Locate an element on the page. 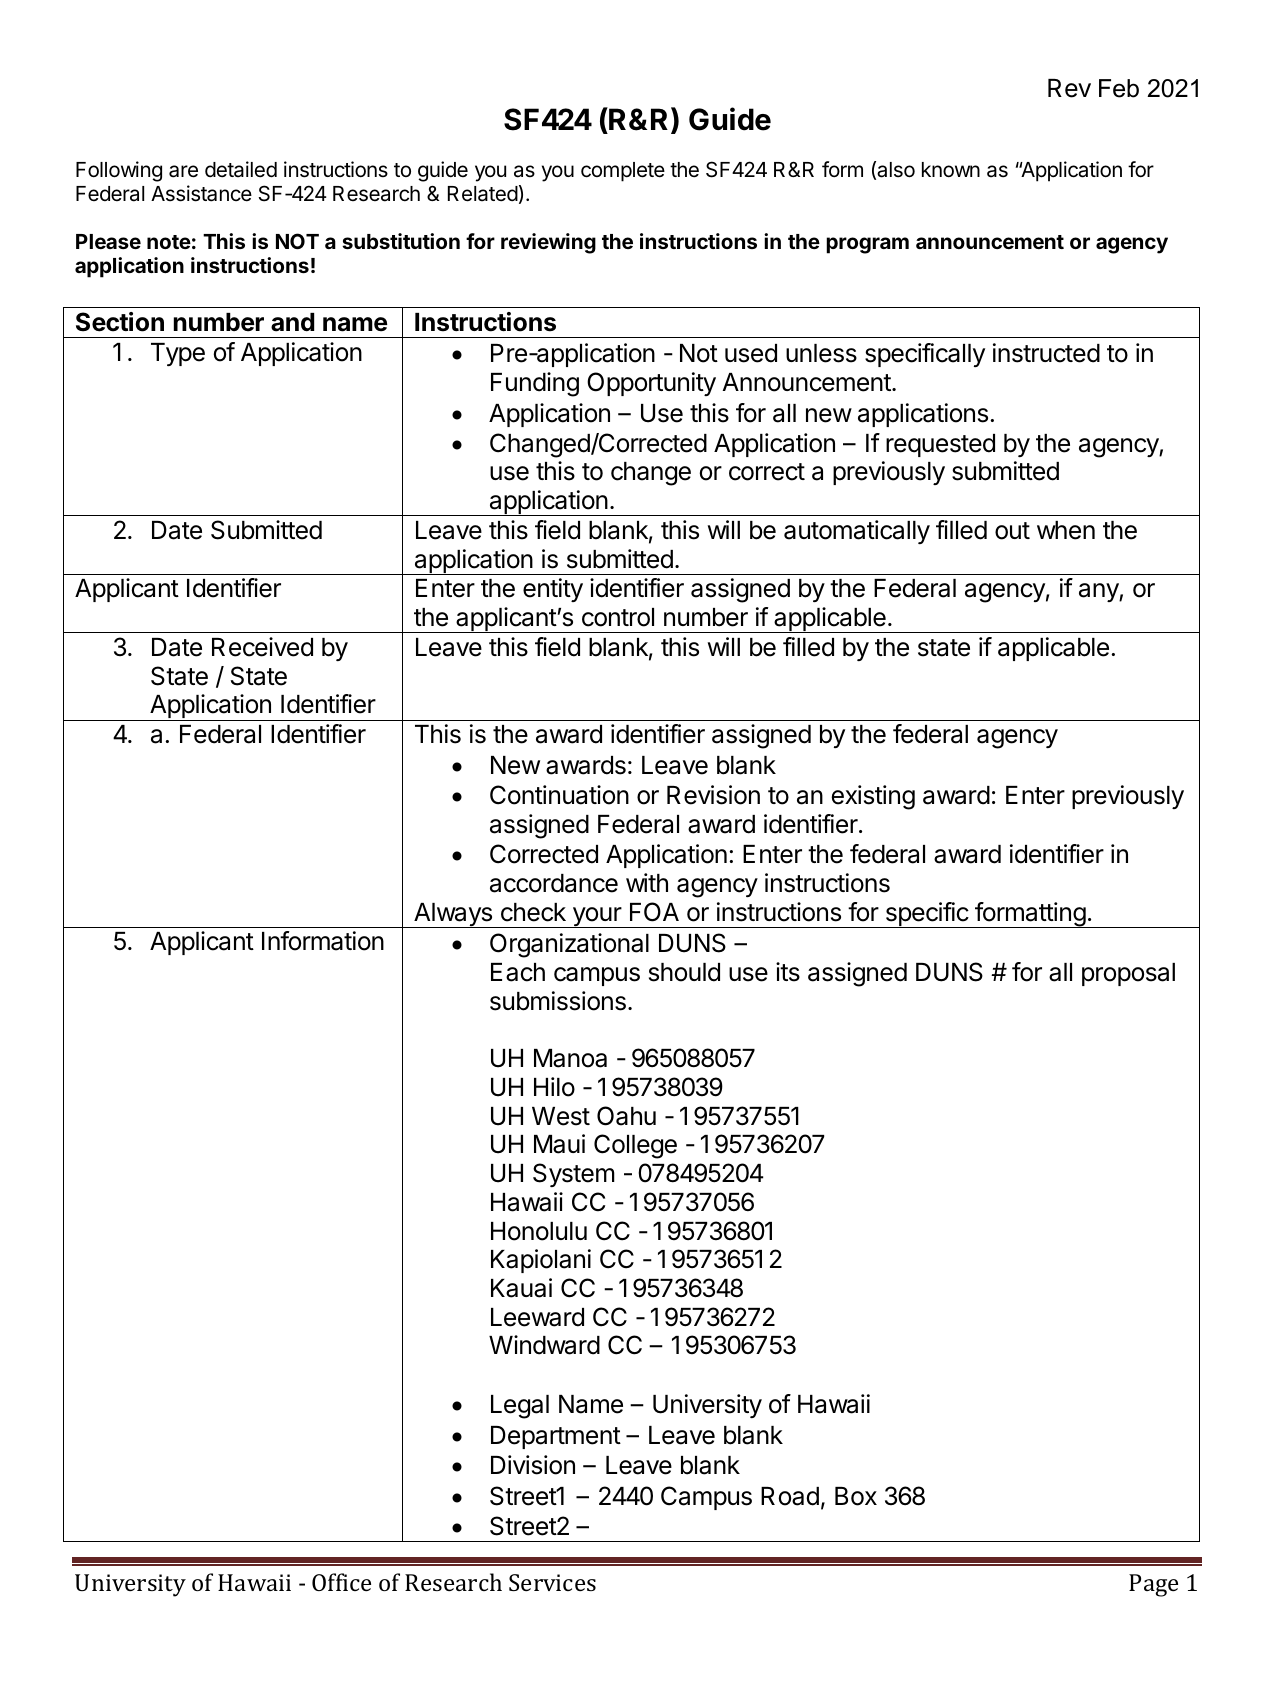 The image size is (1274, 1701). Box is located at coordinates (856, 1496).
